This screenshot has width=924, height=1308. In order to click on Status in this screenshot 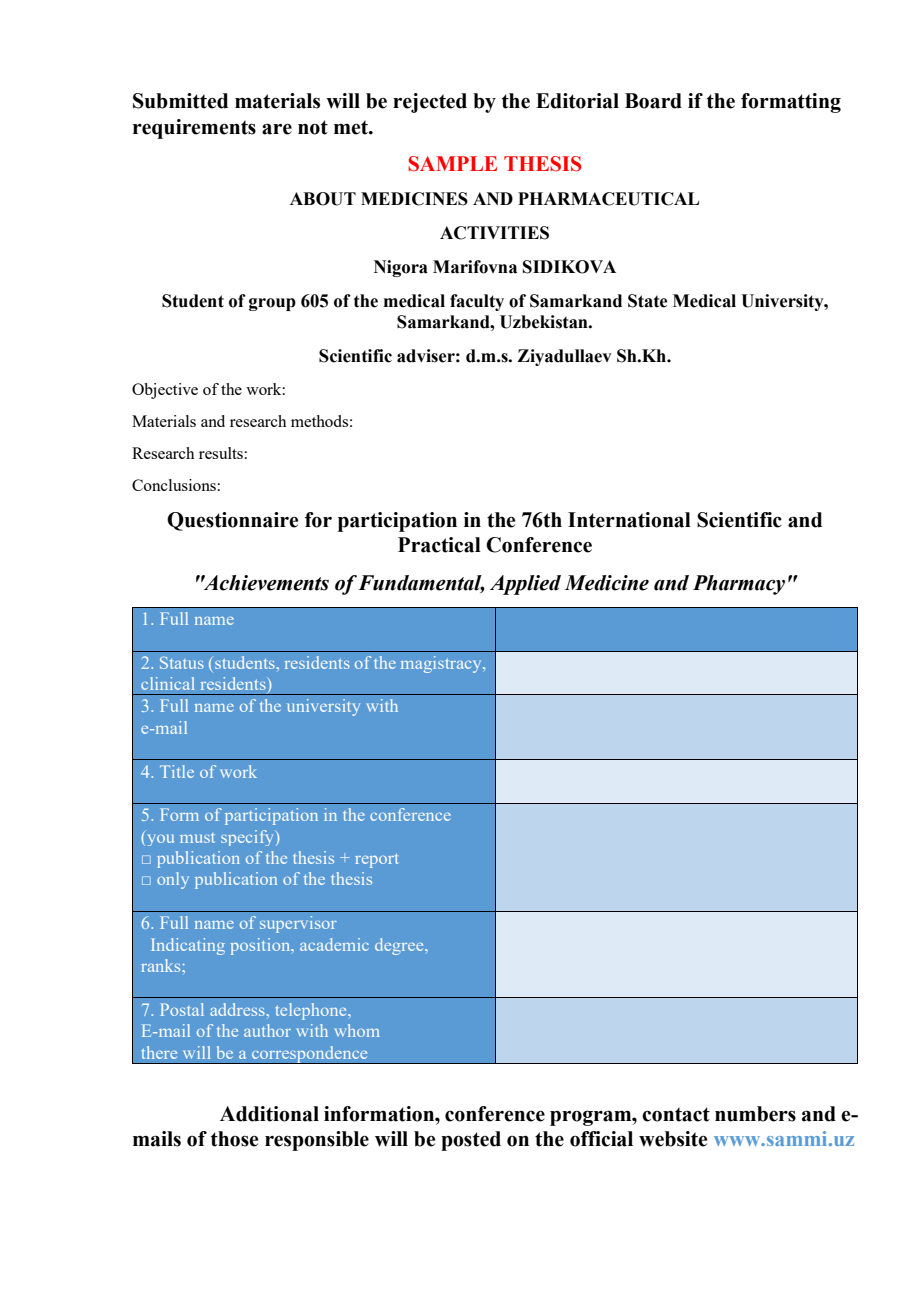, I will do `click(182, 662)`.
